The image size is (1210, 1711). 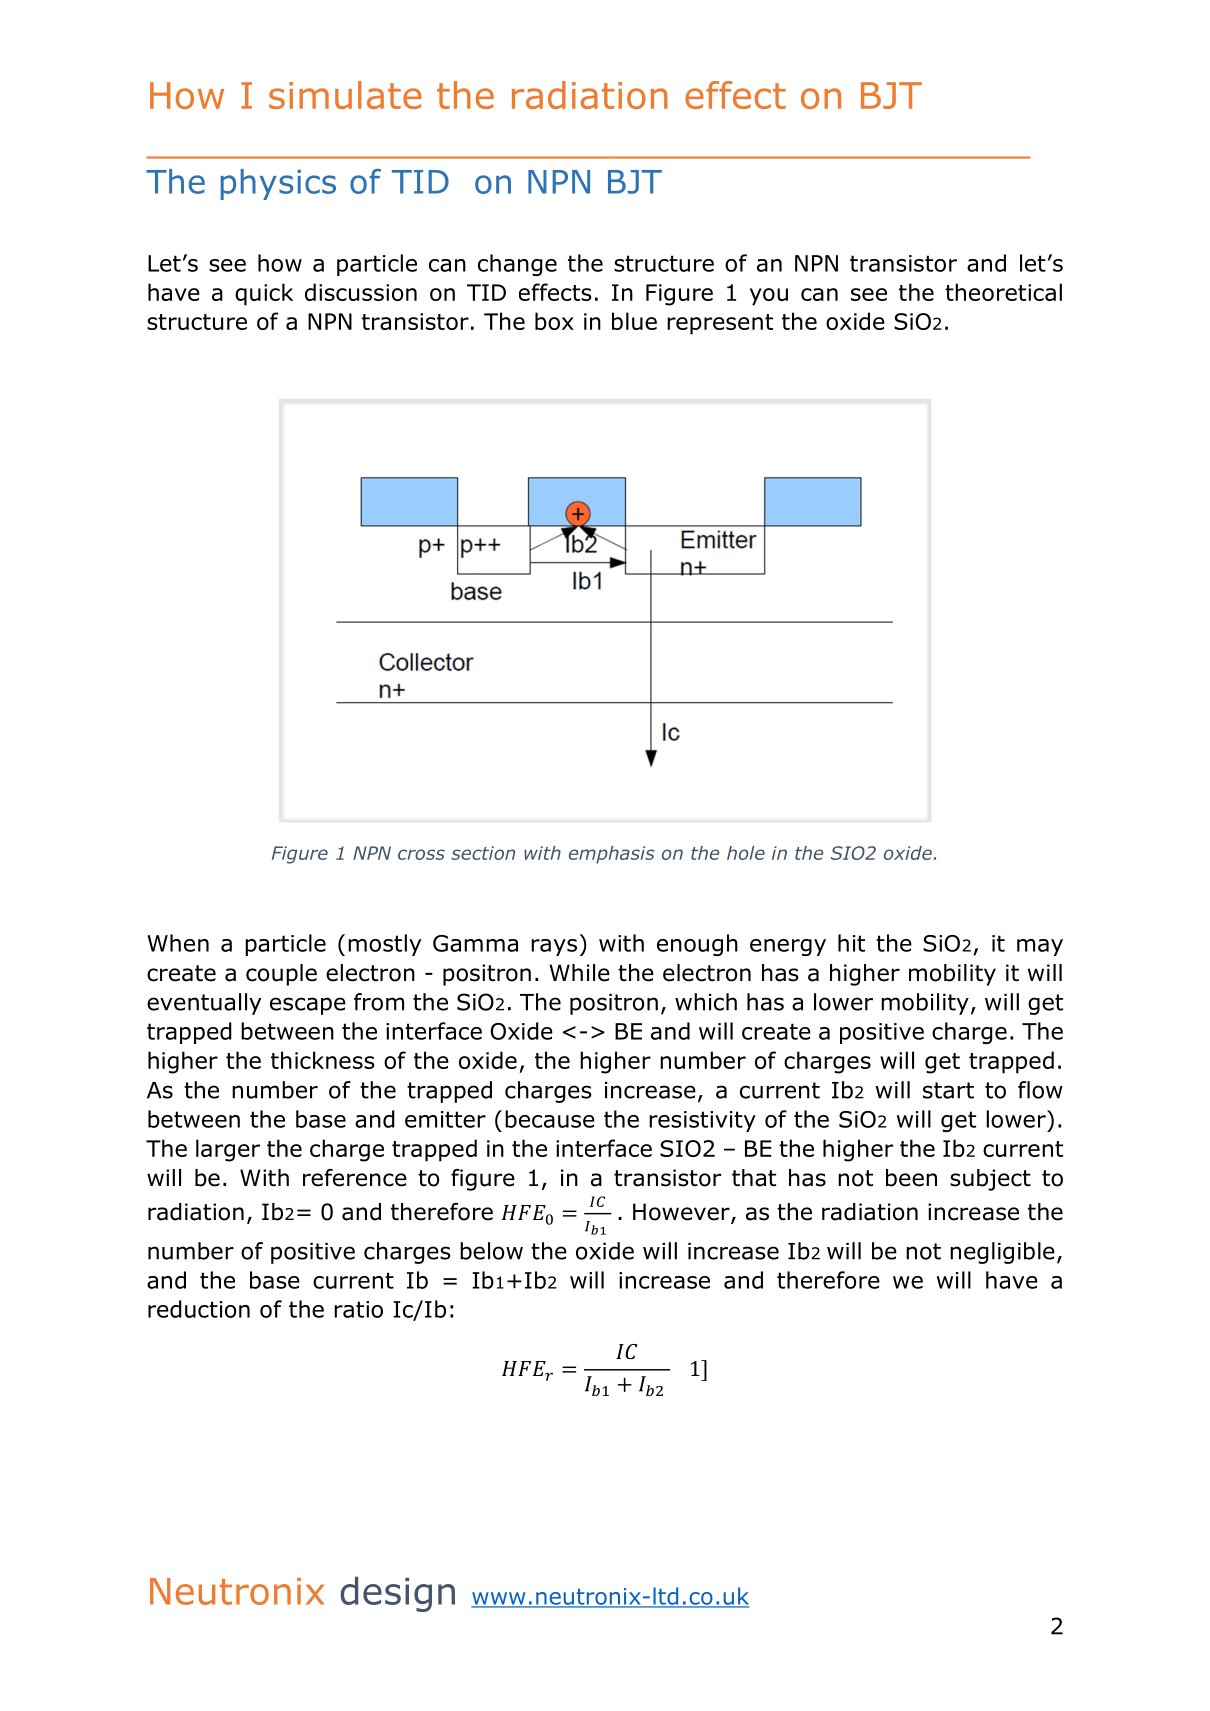 I want to click on start, so click(x=948, y=1090).
